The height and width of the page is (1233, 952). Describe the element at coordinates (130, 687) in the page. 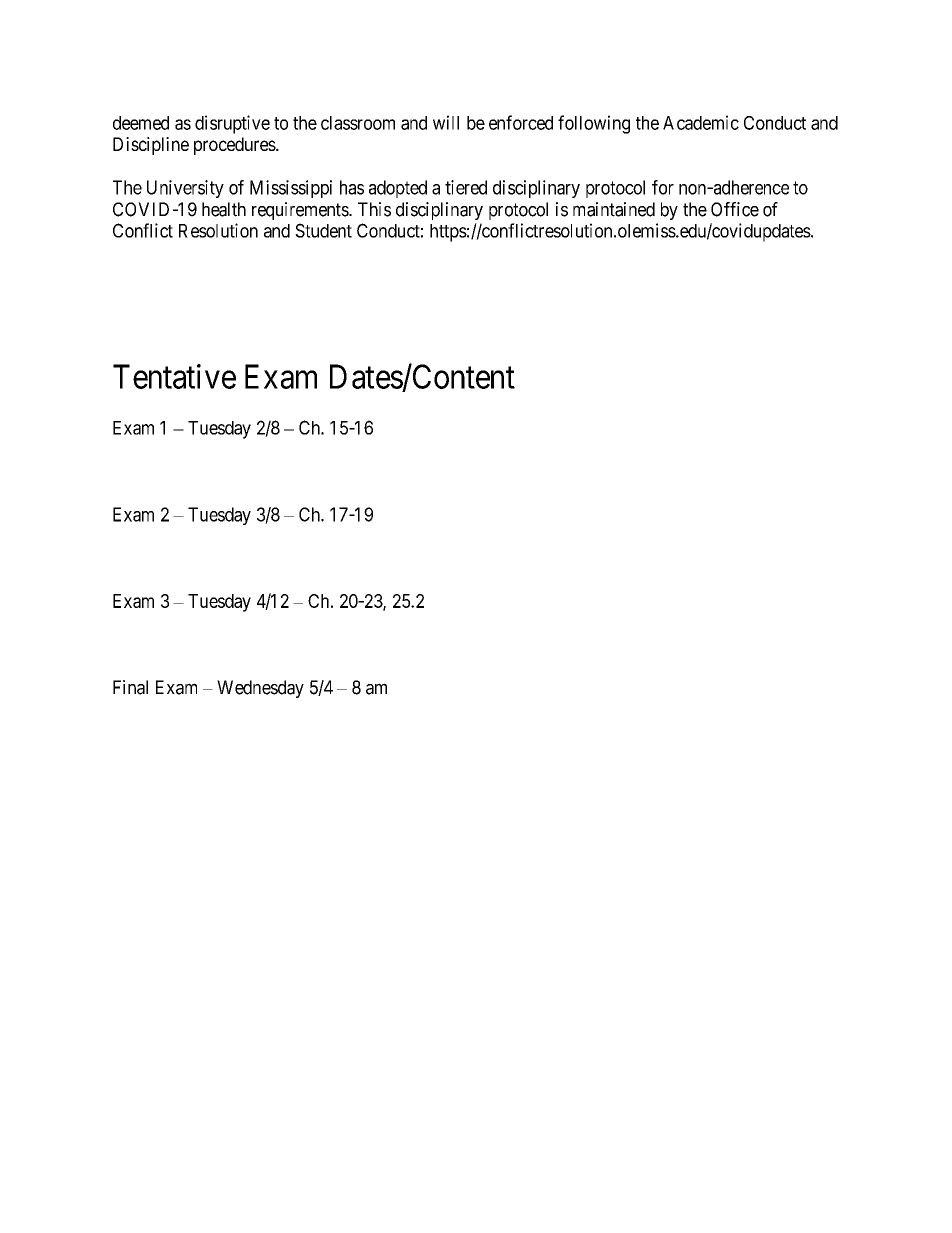

I see `Final` at that location.
